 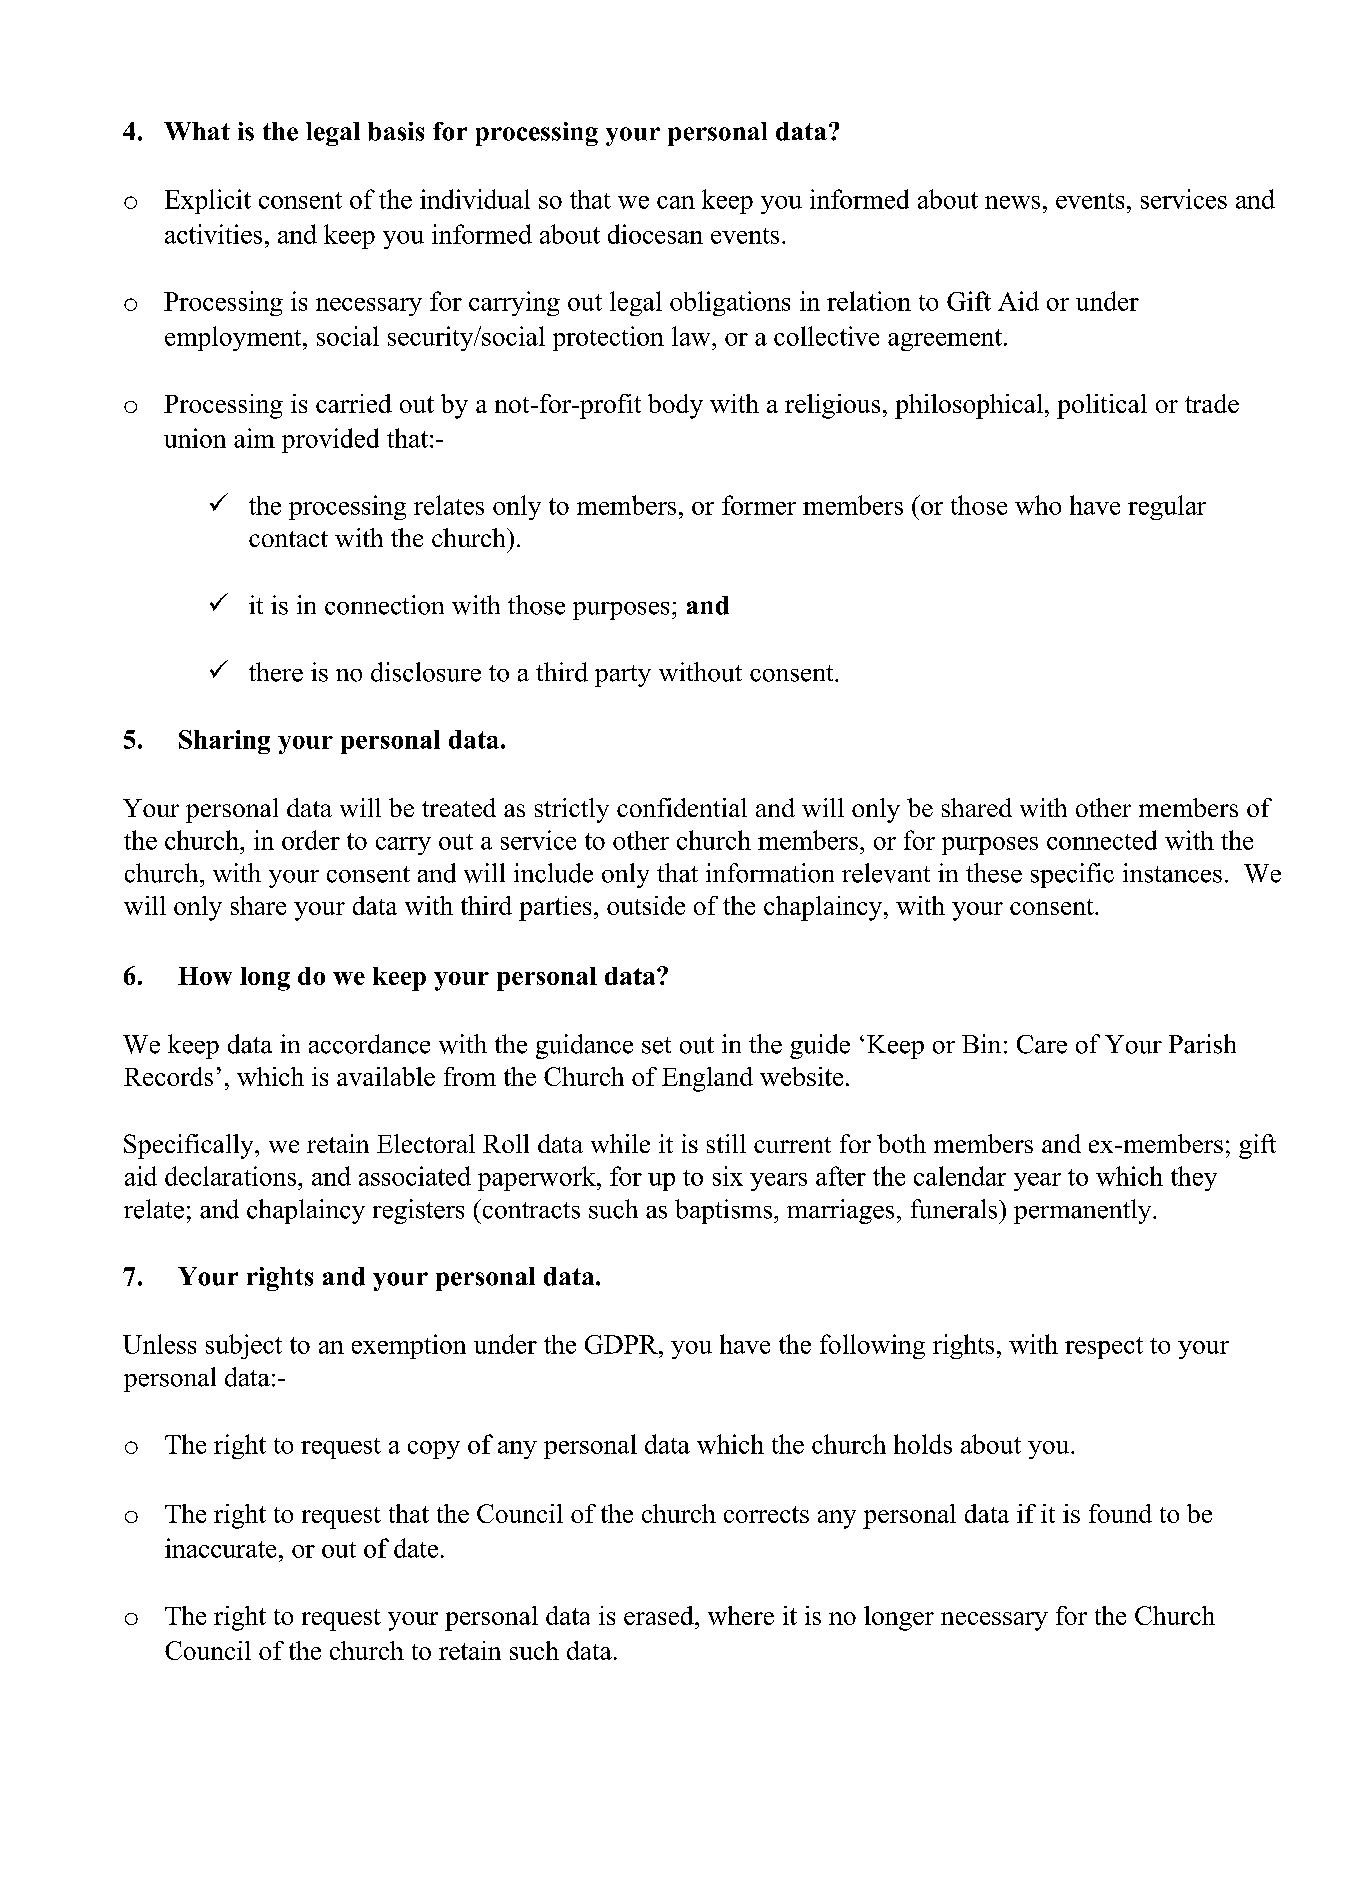 What do you see at coordinates (660, 1615) in the screenshot?
I see `erased` at bounding box center [660, 1615].
